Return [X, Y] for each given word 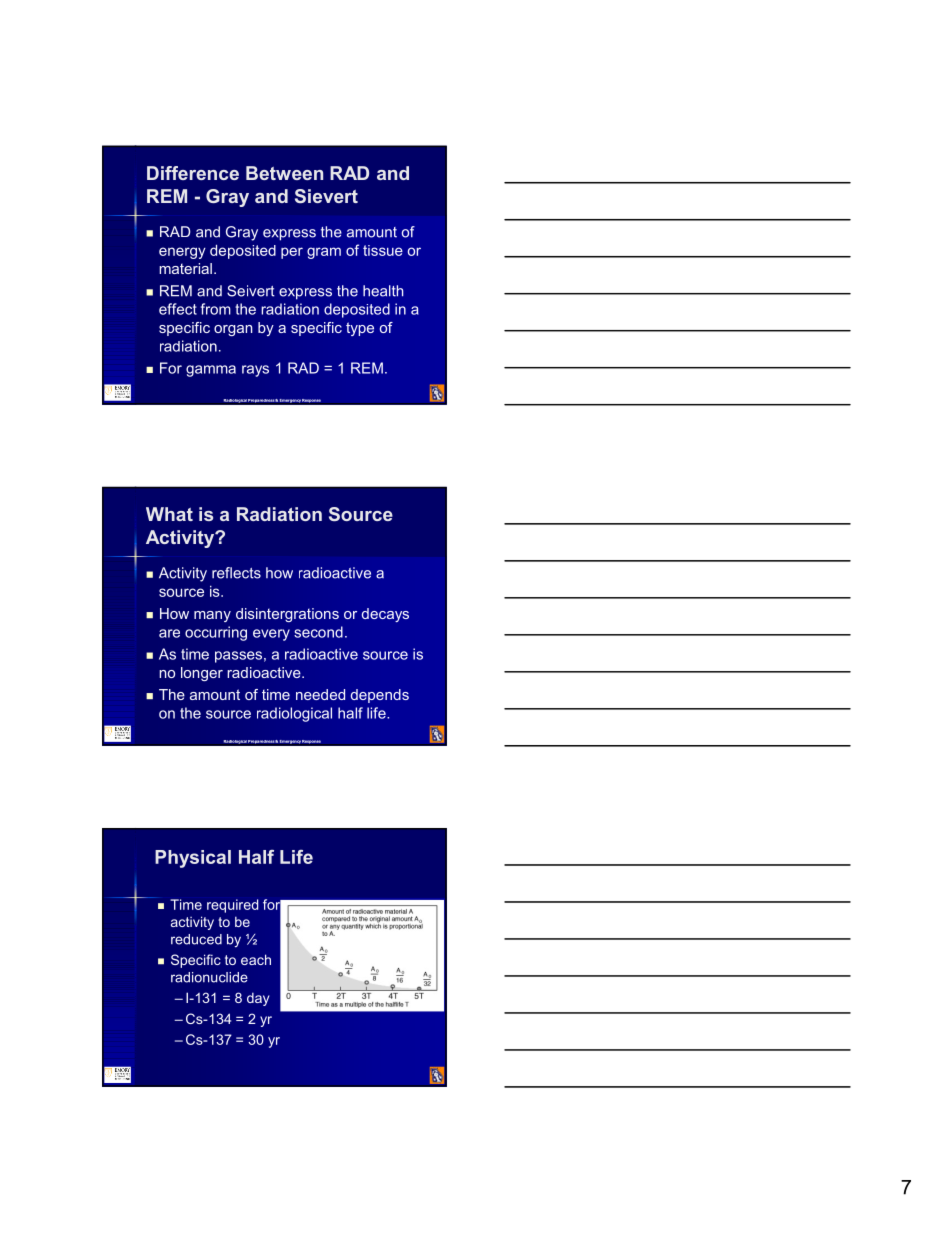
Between [284, 173]
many [212, 616]
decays [385, 615]
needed [320, 694]
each [256, 959]
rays [255, 371]
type [360, 329]
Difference [193, 173]
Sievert [326, 196]
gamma [211, 371]
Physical [193, 859]
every [271, 635]
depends [380, 696]
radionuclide [209, 977]
